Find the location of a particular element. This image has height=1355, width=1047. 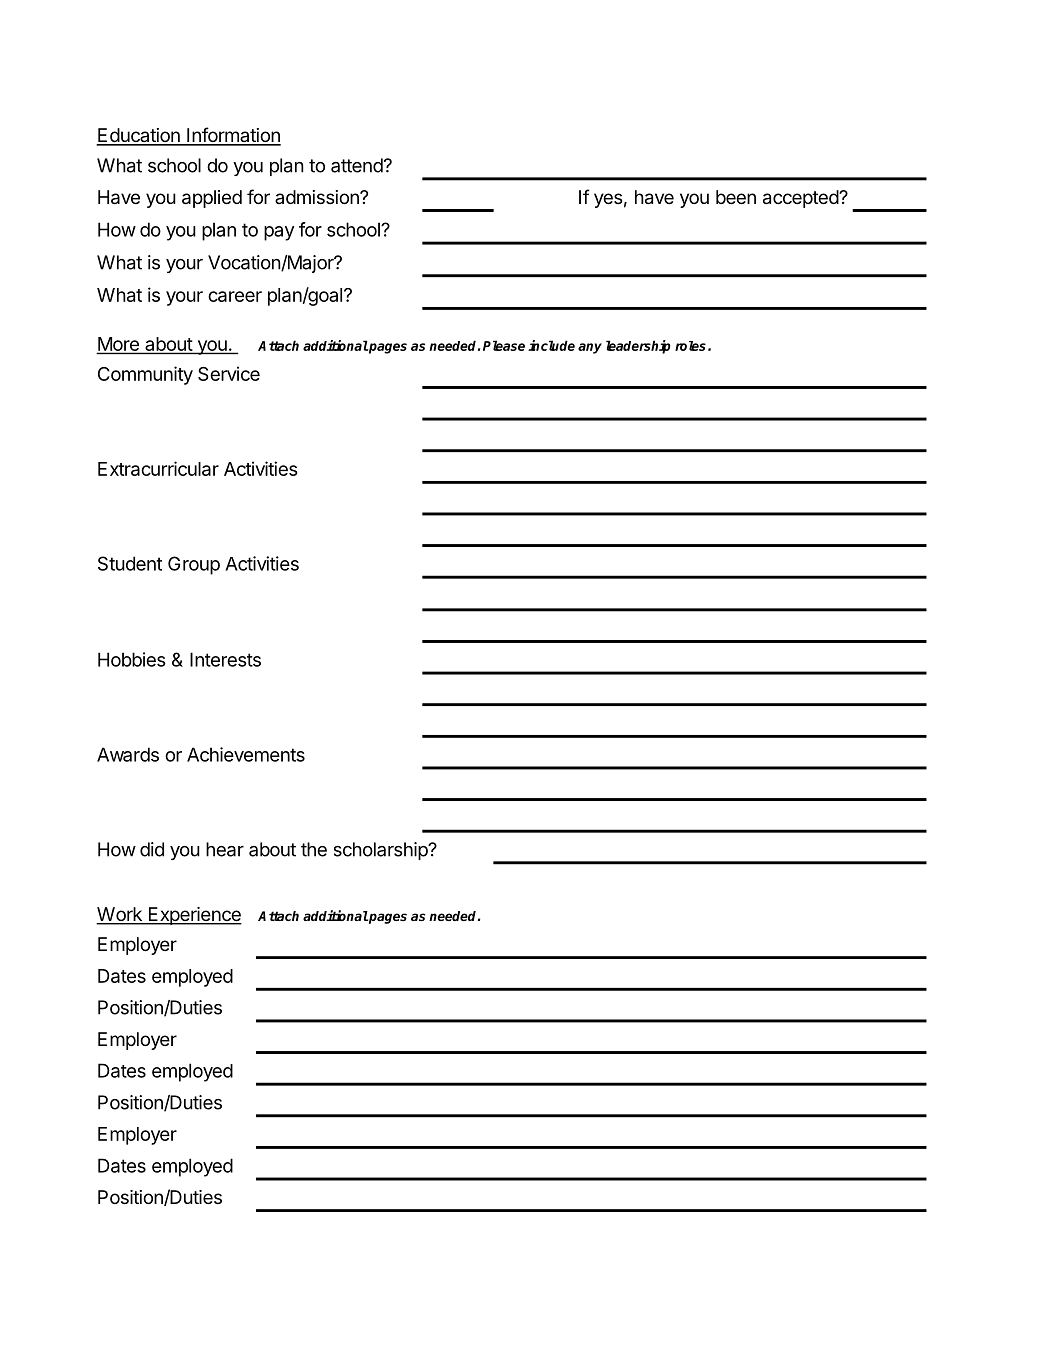

Information is located at coordinates (233, 136).
